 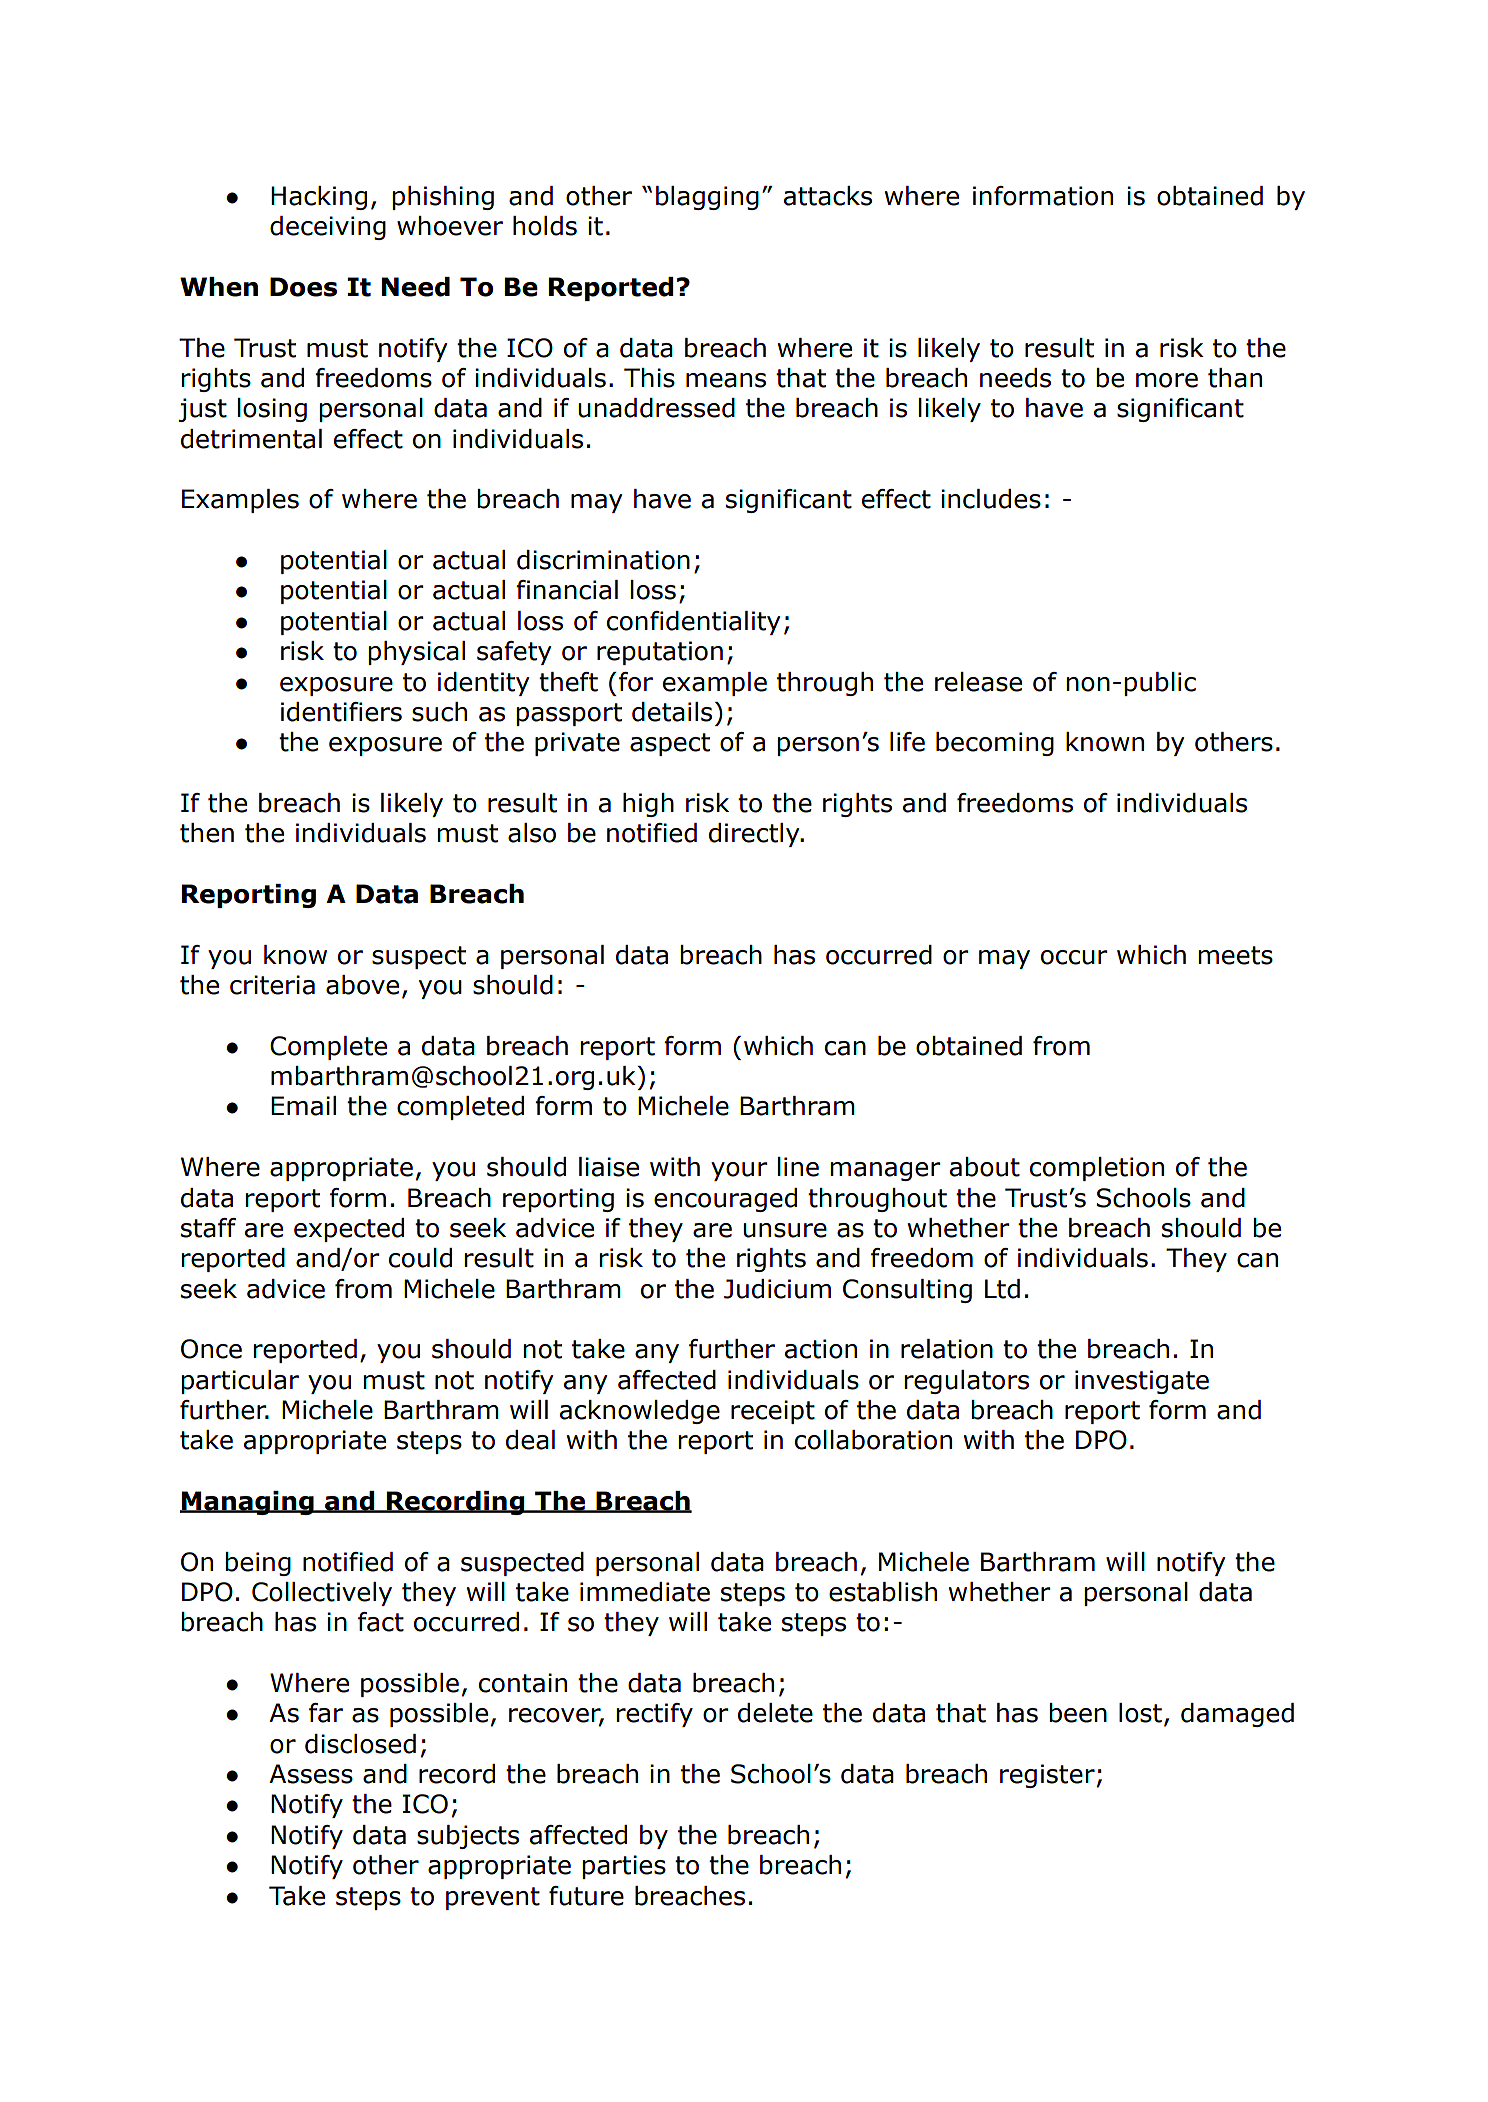 What do you see at coordinates (328, 228) in the image?
I see `deceiving` at bounding box center [328, 228].
